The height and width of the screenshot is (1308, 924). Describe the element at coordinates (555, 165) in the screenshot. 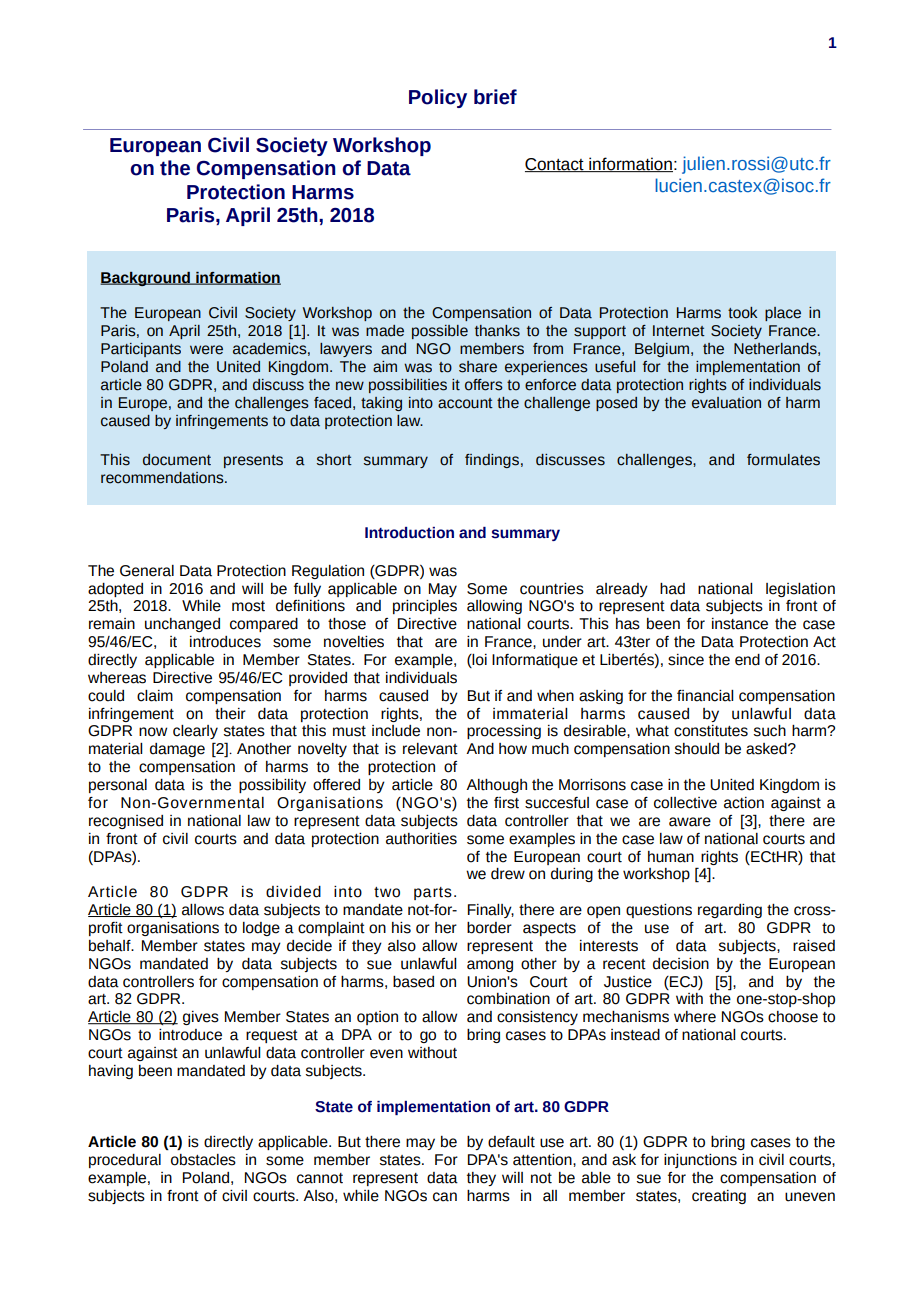

I see `Contact` at that location.
